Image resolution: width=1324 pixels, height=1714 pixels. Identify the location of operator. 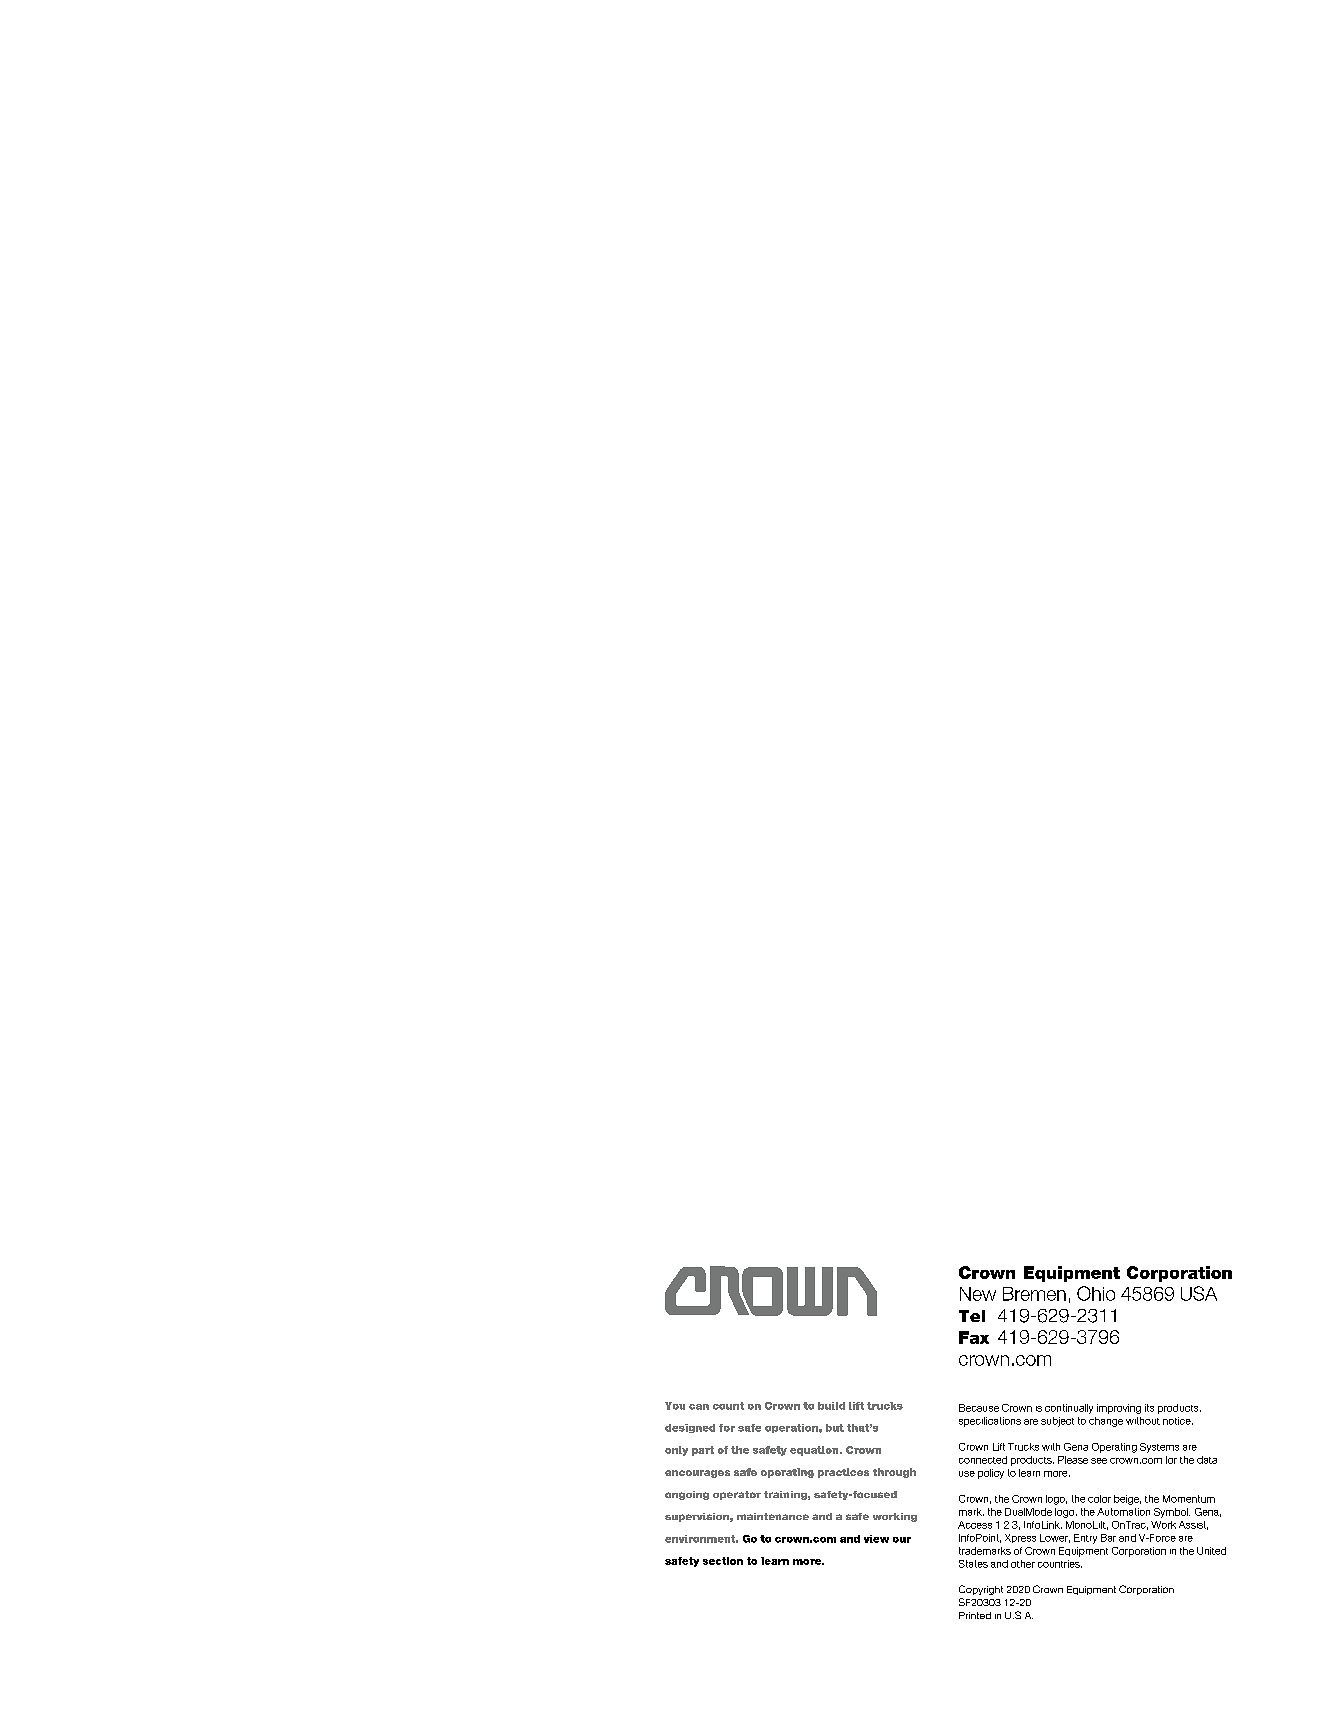
(737, 1495).
